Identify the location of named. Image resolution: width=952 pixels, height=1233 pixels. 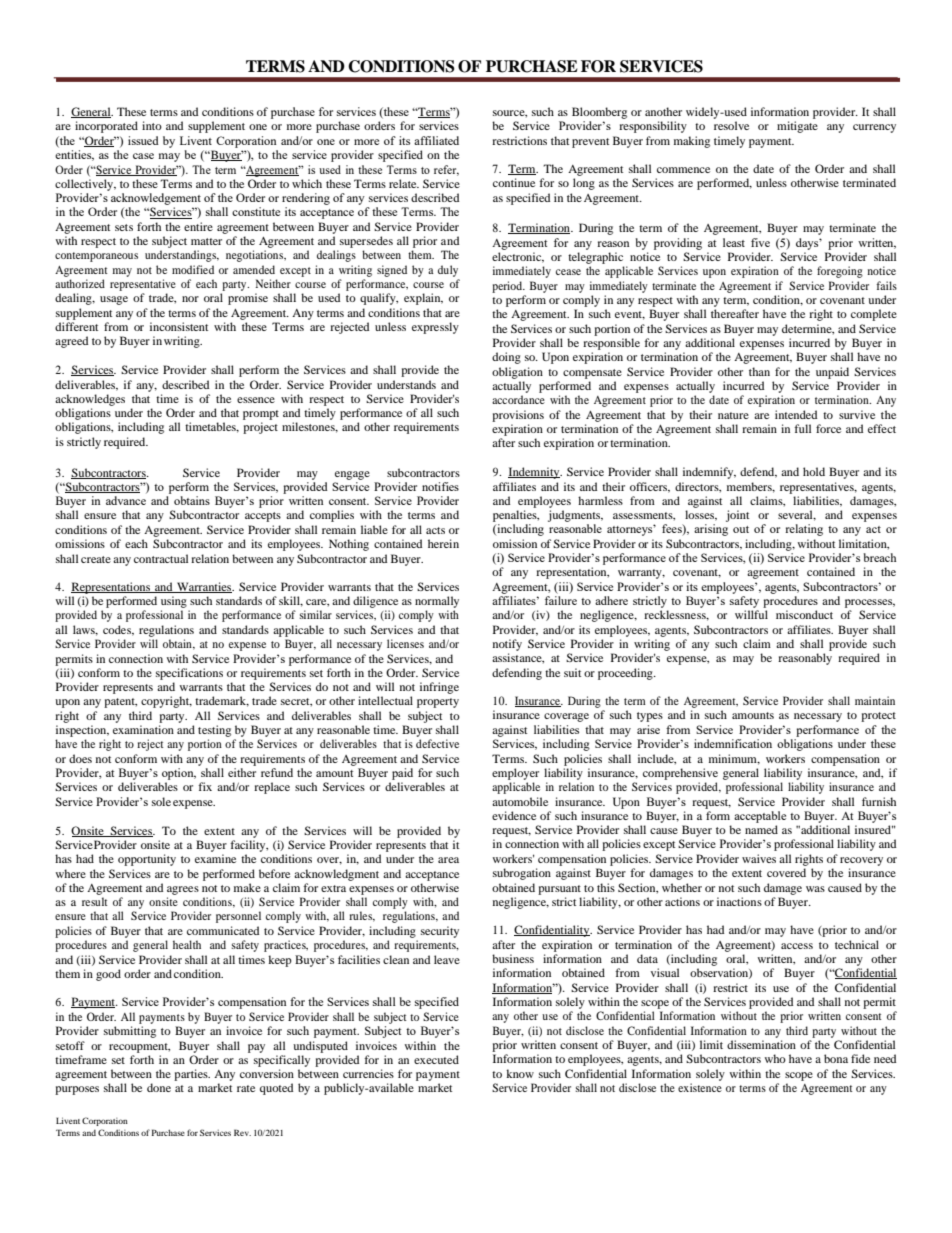
(761, 829).
